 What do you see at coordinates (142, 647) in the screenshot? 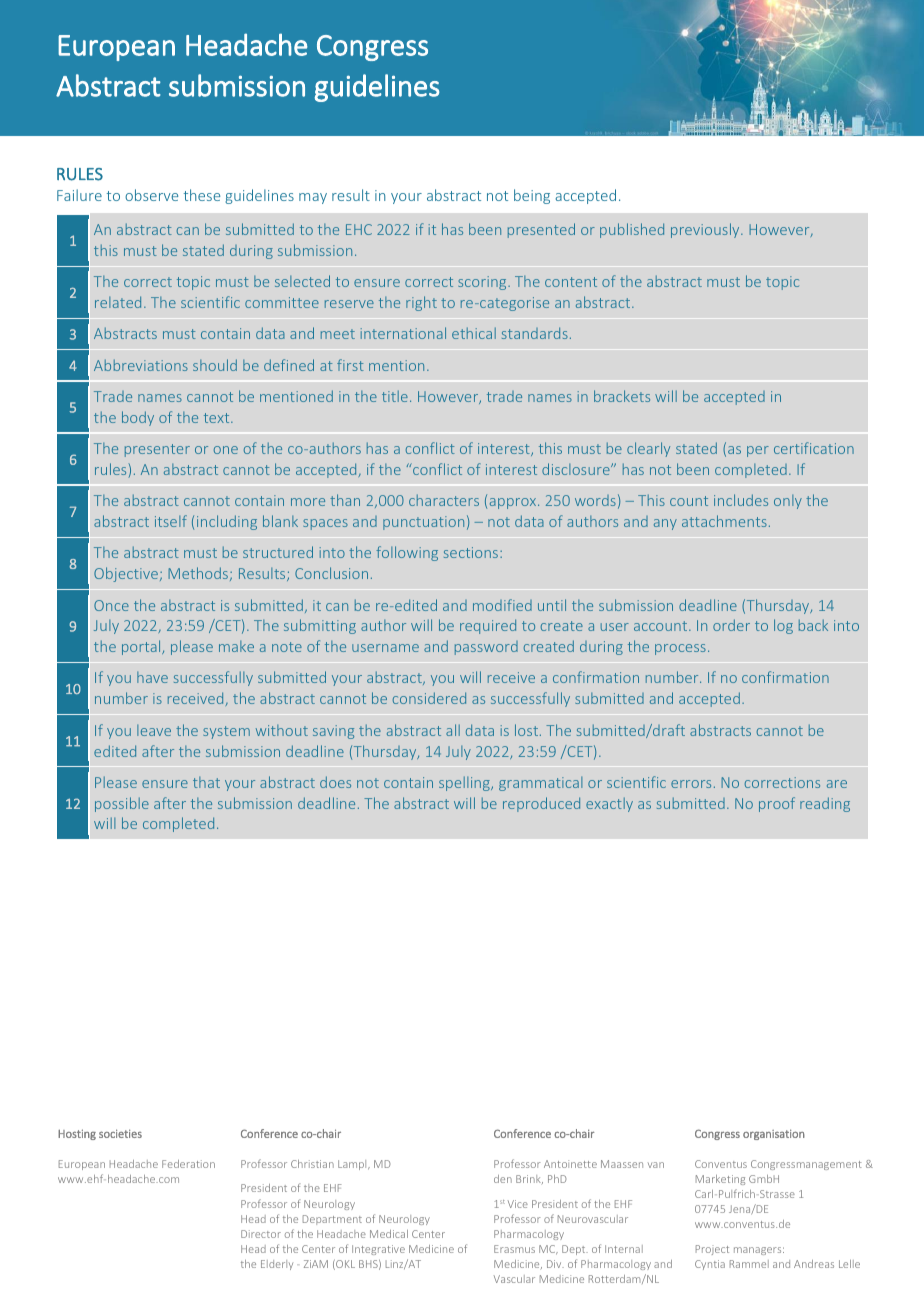
I see `portal` at bounding box center [142, 647].
